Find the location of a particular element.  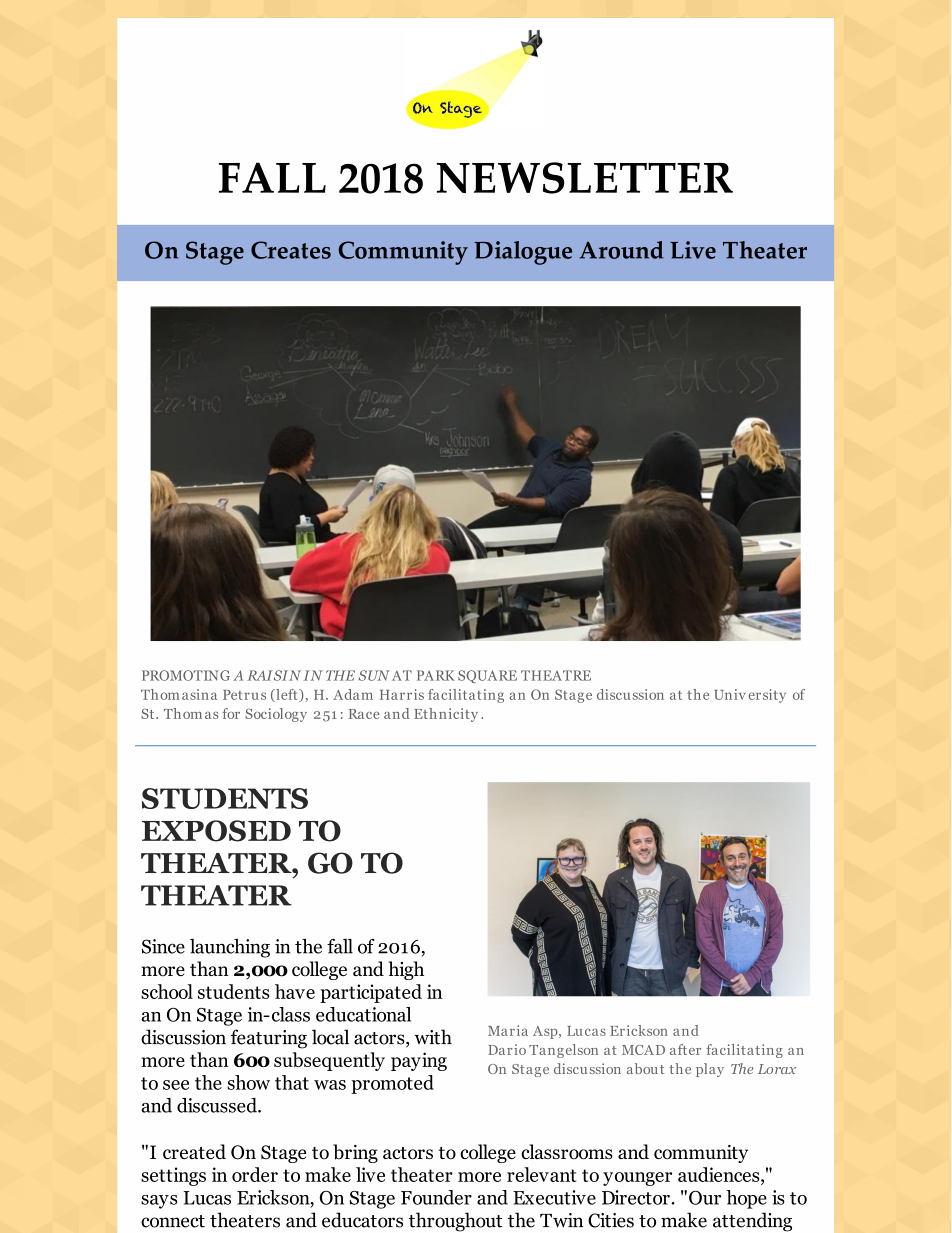

high is located at coordinates (406, 970).
